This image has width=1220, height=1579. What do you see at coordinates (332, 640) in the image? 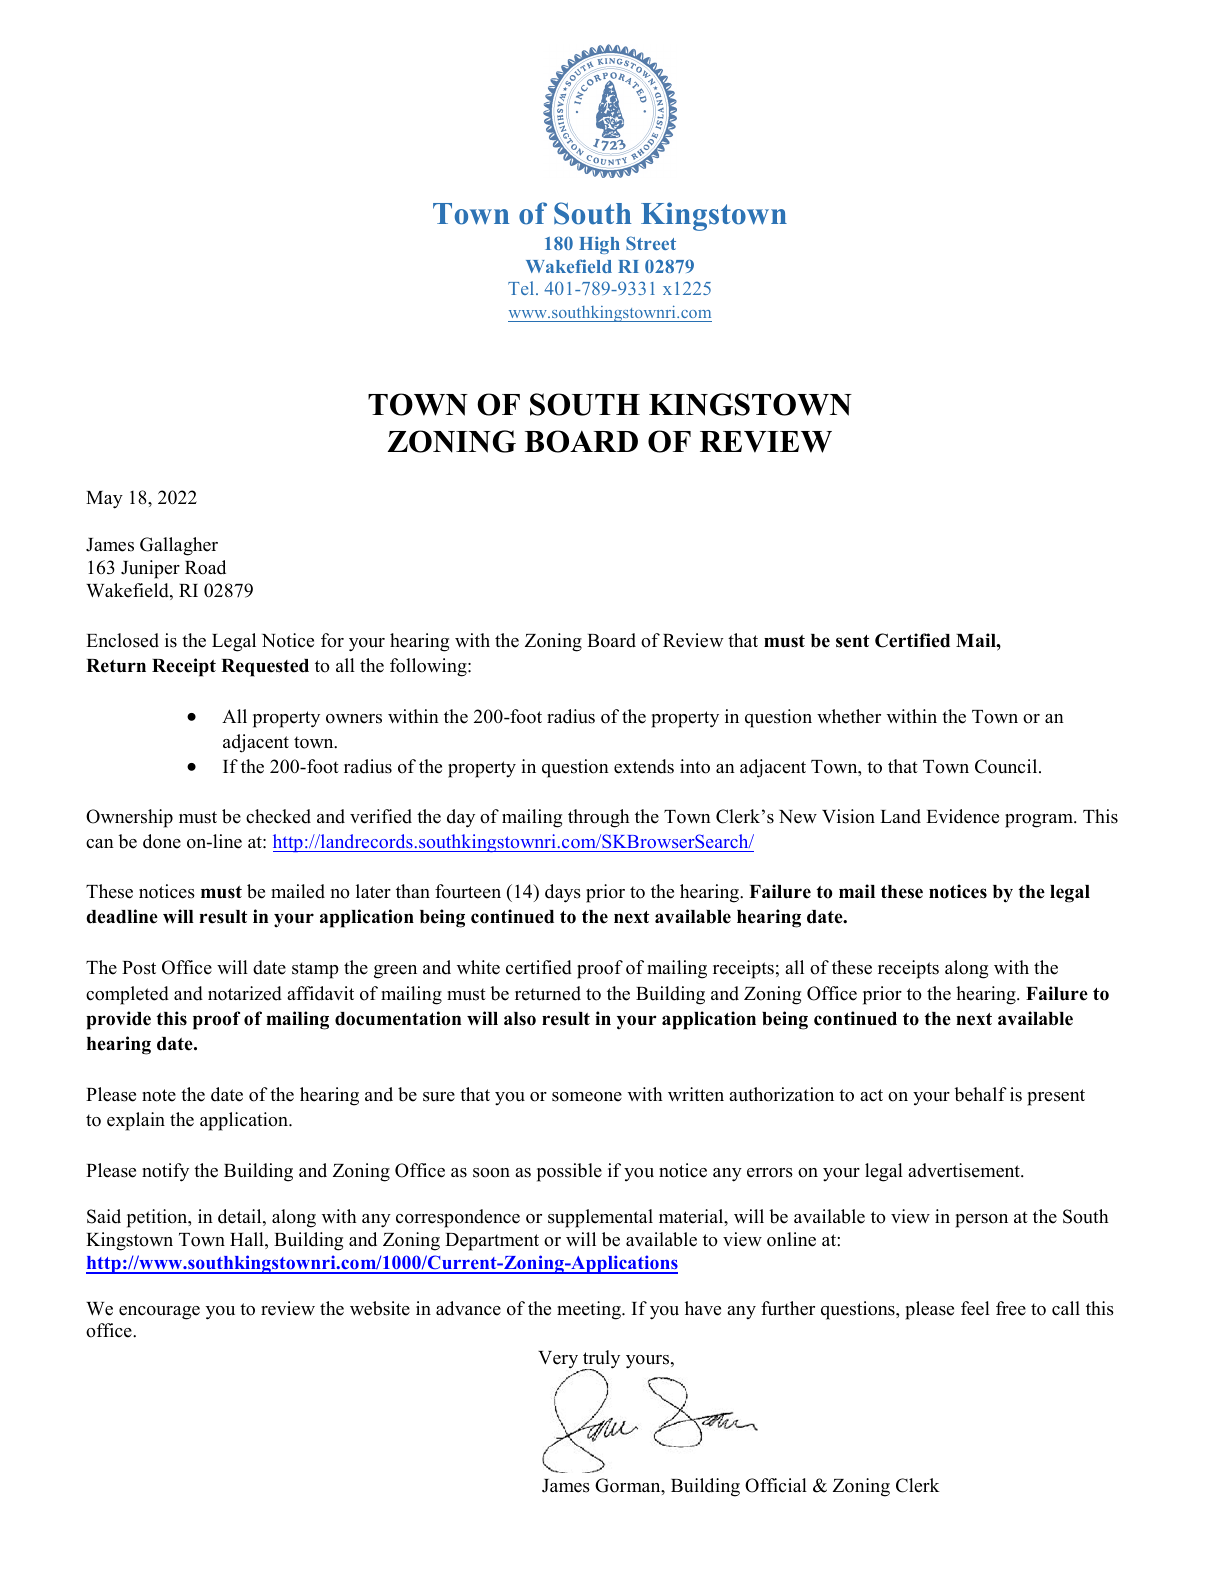
I see `for` at bounding box center [332, 640].
